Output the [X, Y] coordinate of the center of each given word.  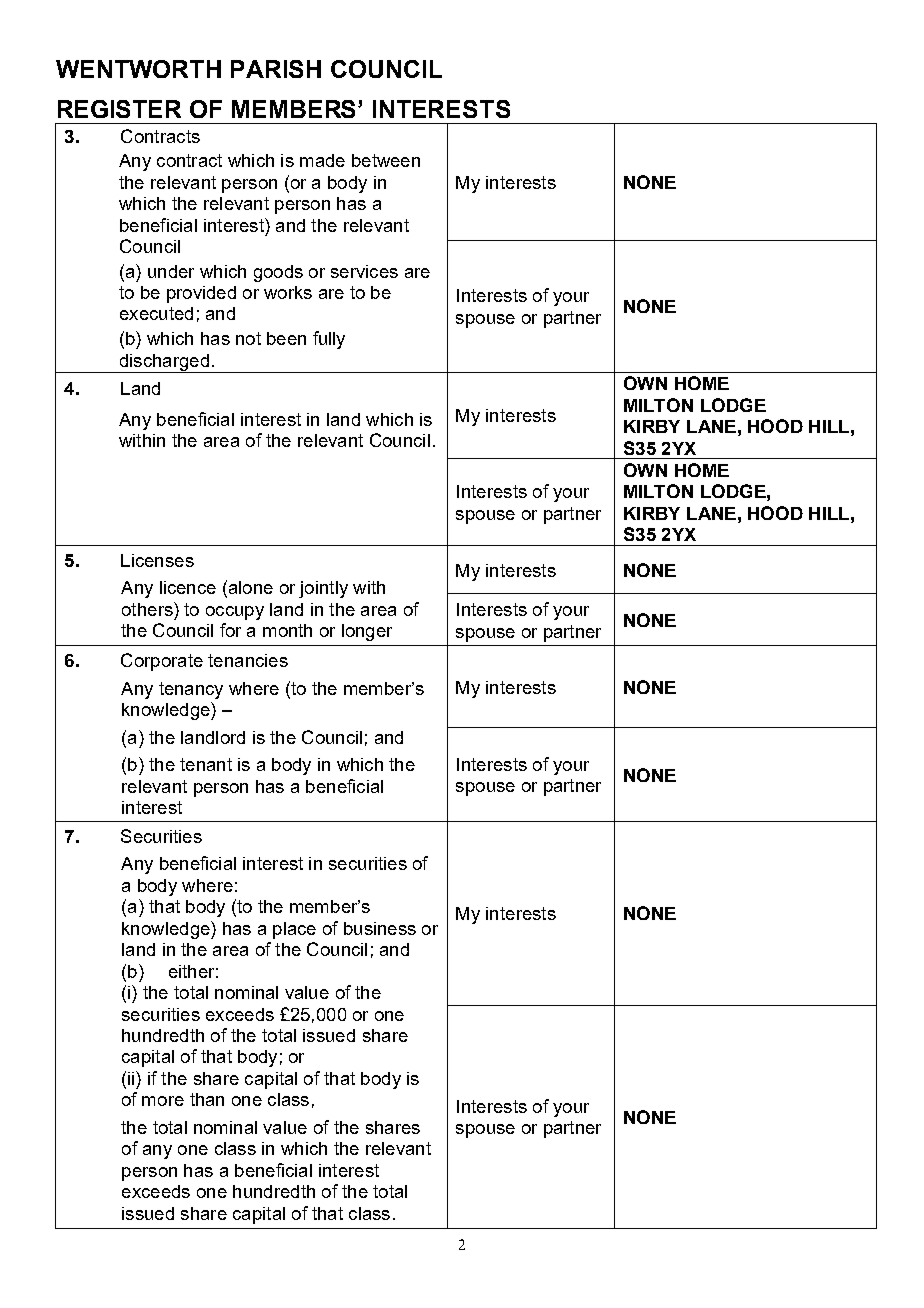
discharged [164, 363]
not [248, 338]
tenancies [248, 660]
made [322, 160]
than [207, 1099]
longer [367, 632]
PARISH [276, 69]
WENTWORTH [138, 69]
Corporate [162, 662]
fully [329, 340]
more [163, 1101]
